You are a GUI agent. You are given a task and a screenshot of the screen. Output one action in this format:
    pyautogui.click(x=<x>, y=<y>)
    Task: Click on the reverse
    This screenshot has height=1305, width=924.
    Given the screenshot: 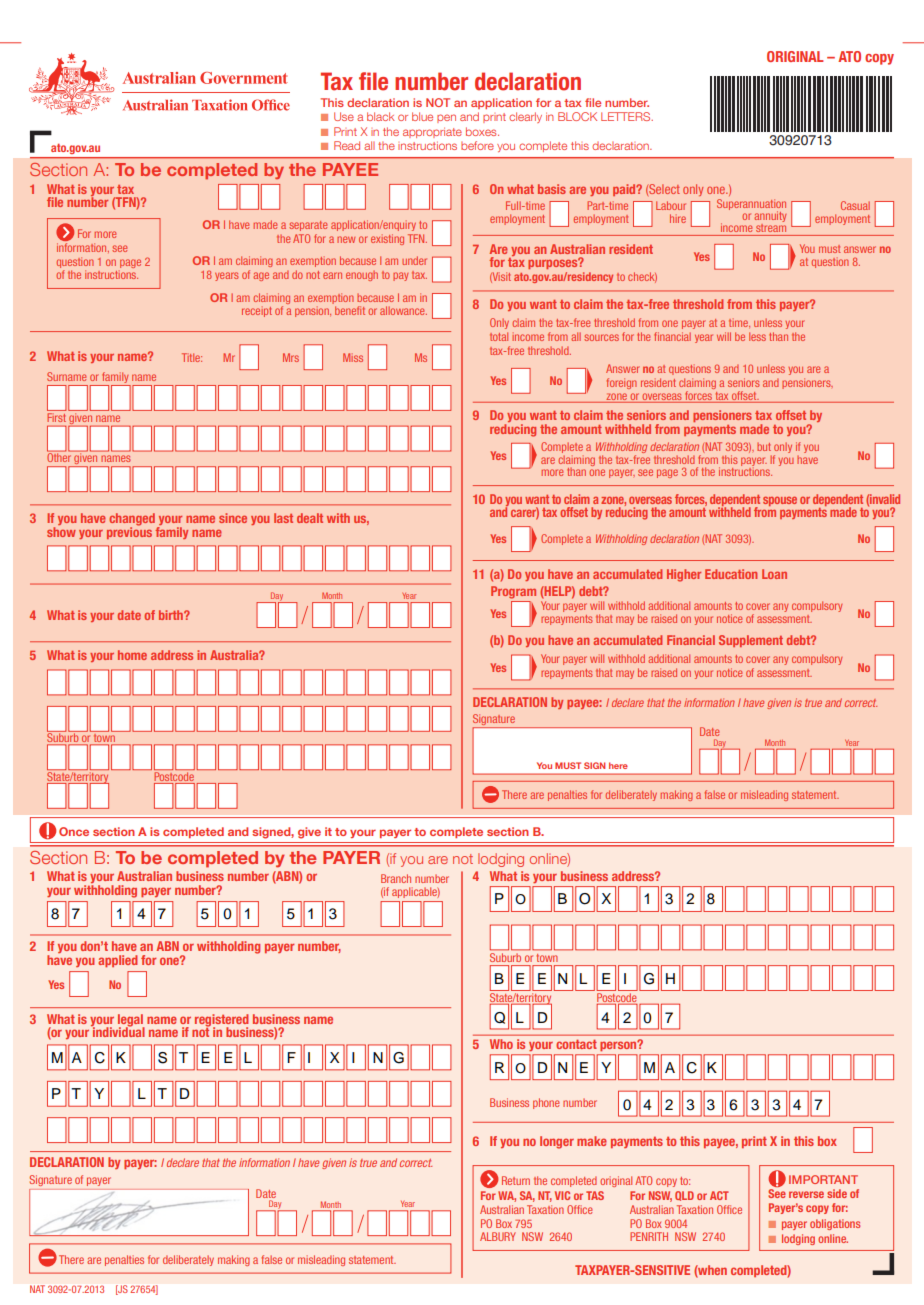 What is the action you would take?
    pyautogui.click(x=806, y=1194)
